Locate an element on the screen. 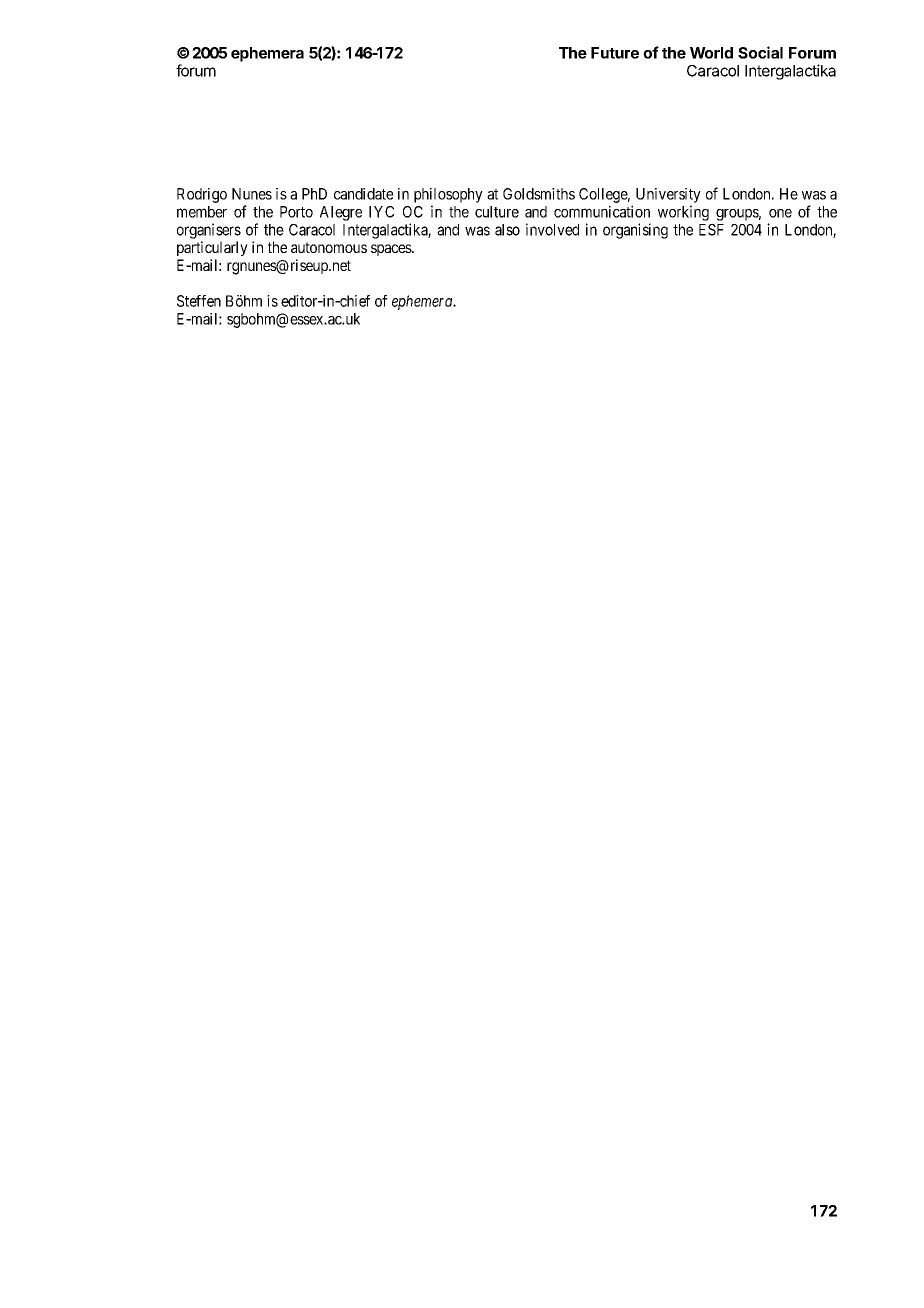  philosophy is located at coordinates (448, 195).
